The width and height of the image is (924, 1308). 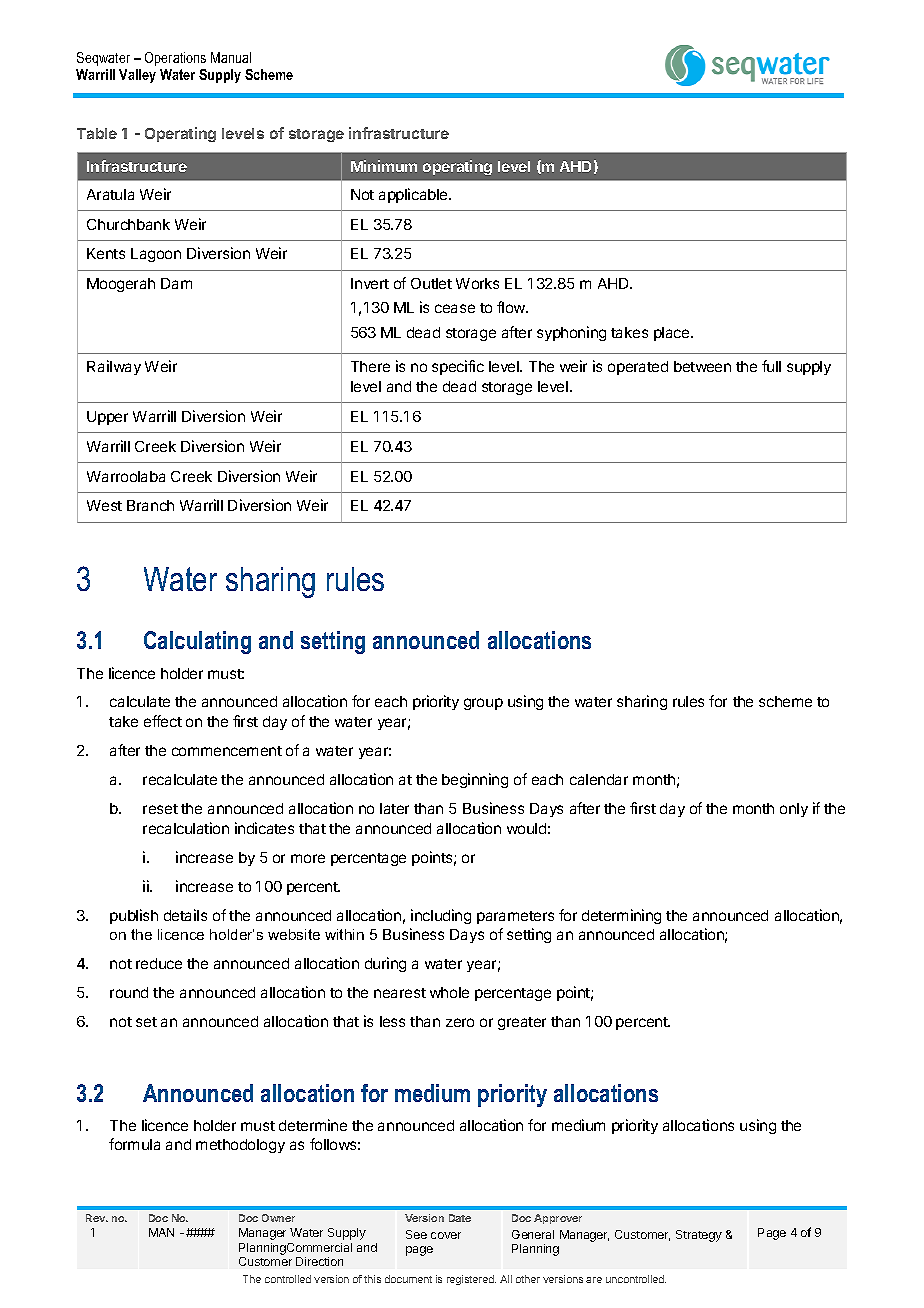 What do you see at coordinates (702, 366) in the image?
I see `between` at bounding box center [702, 366].
